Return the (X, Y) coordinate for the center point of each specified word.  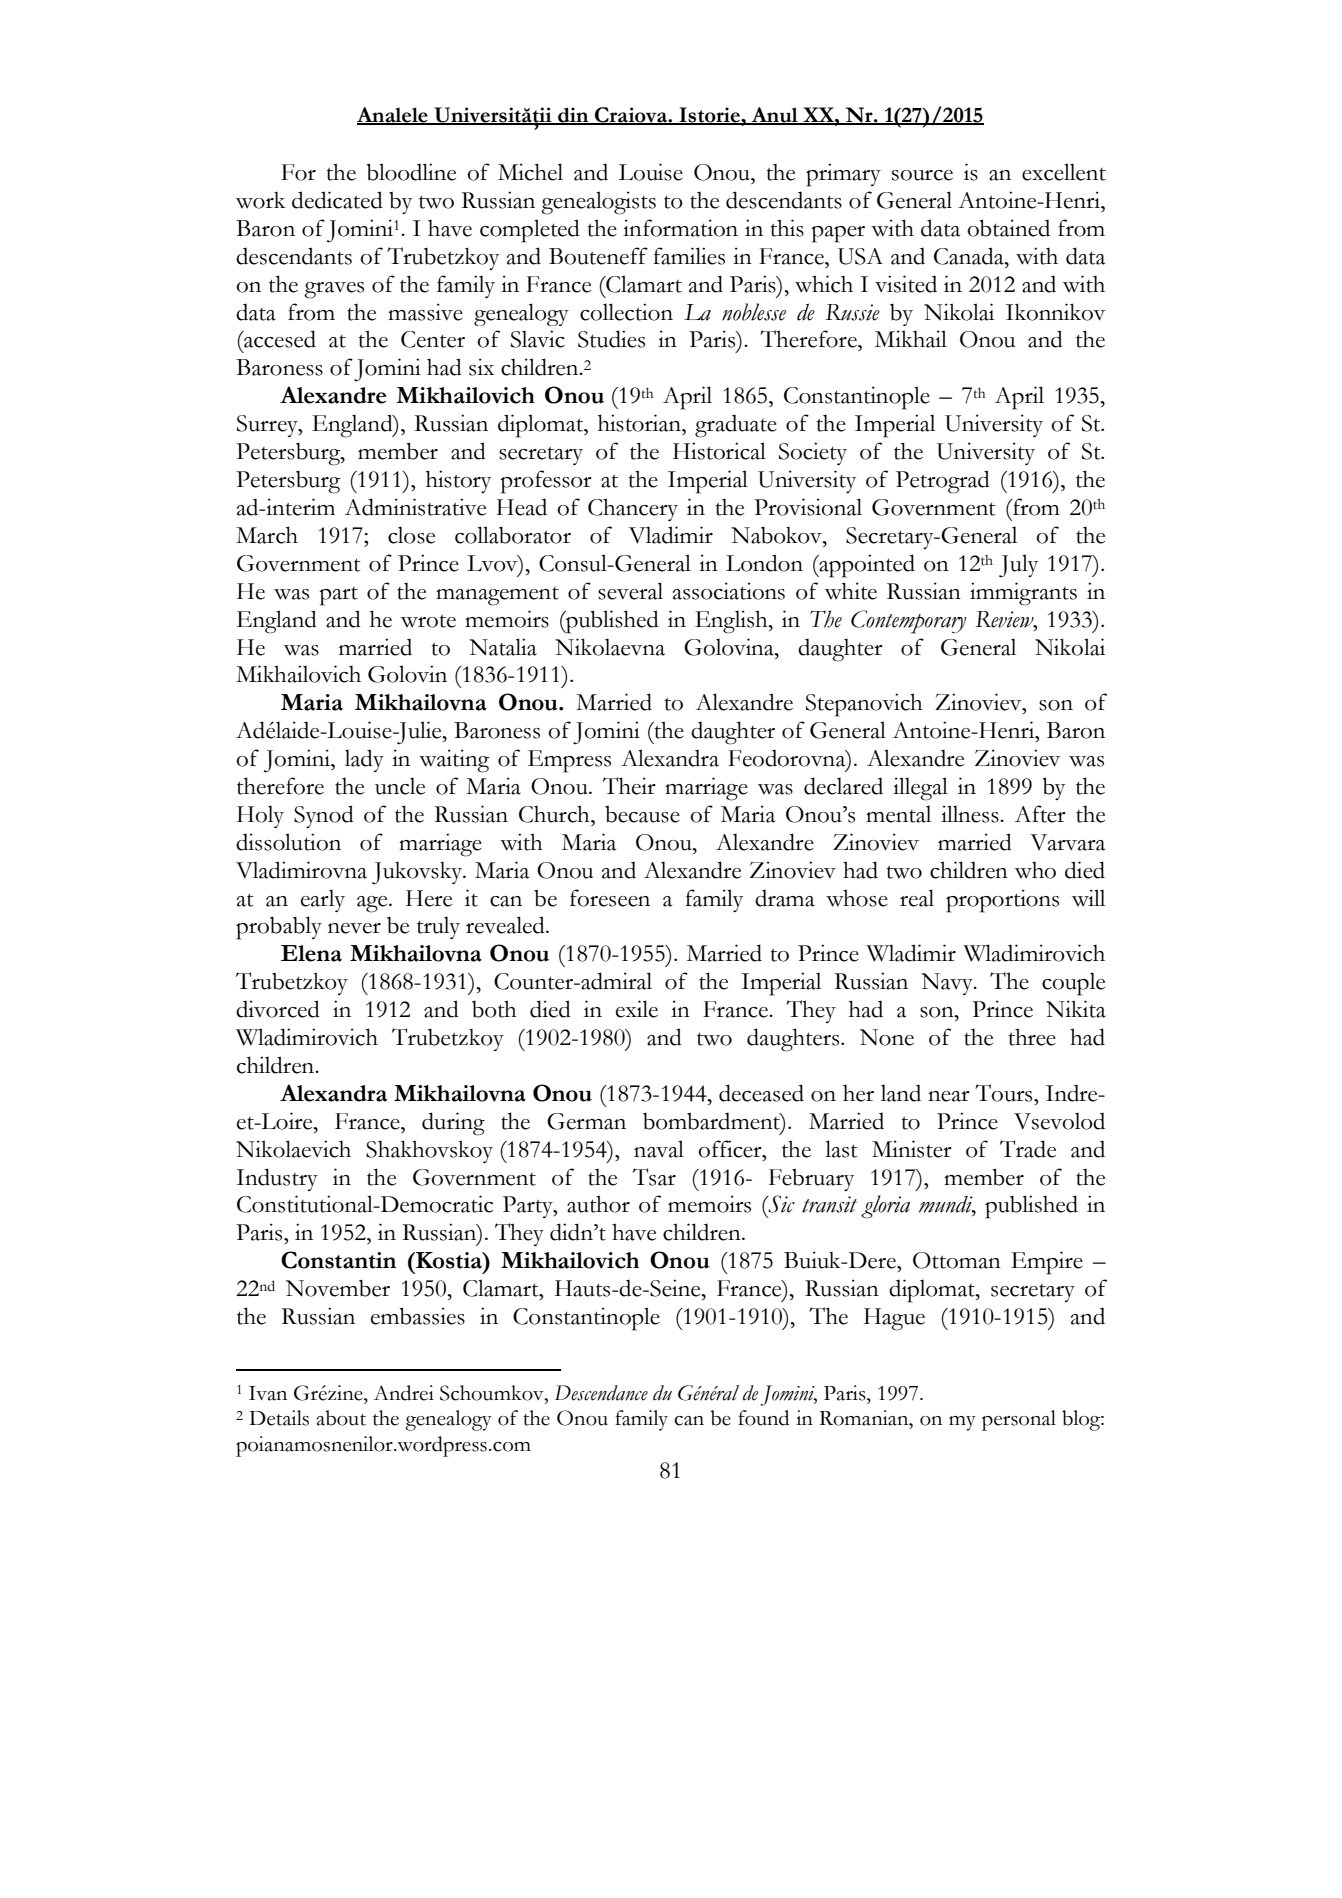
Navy (948, 984)
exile (637, 1009)
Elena (311, 953)
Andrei (404, 1393)
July (1018, 566)
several (630, 591)
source (922, 175)
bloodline (411, 172)
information (680, 228)
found (763, 1418)
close (411, 535)
